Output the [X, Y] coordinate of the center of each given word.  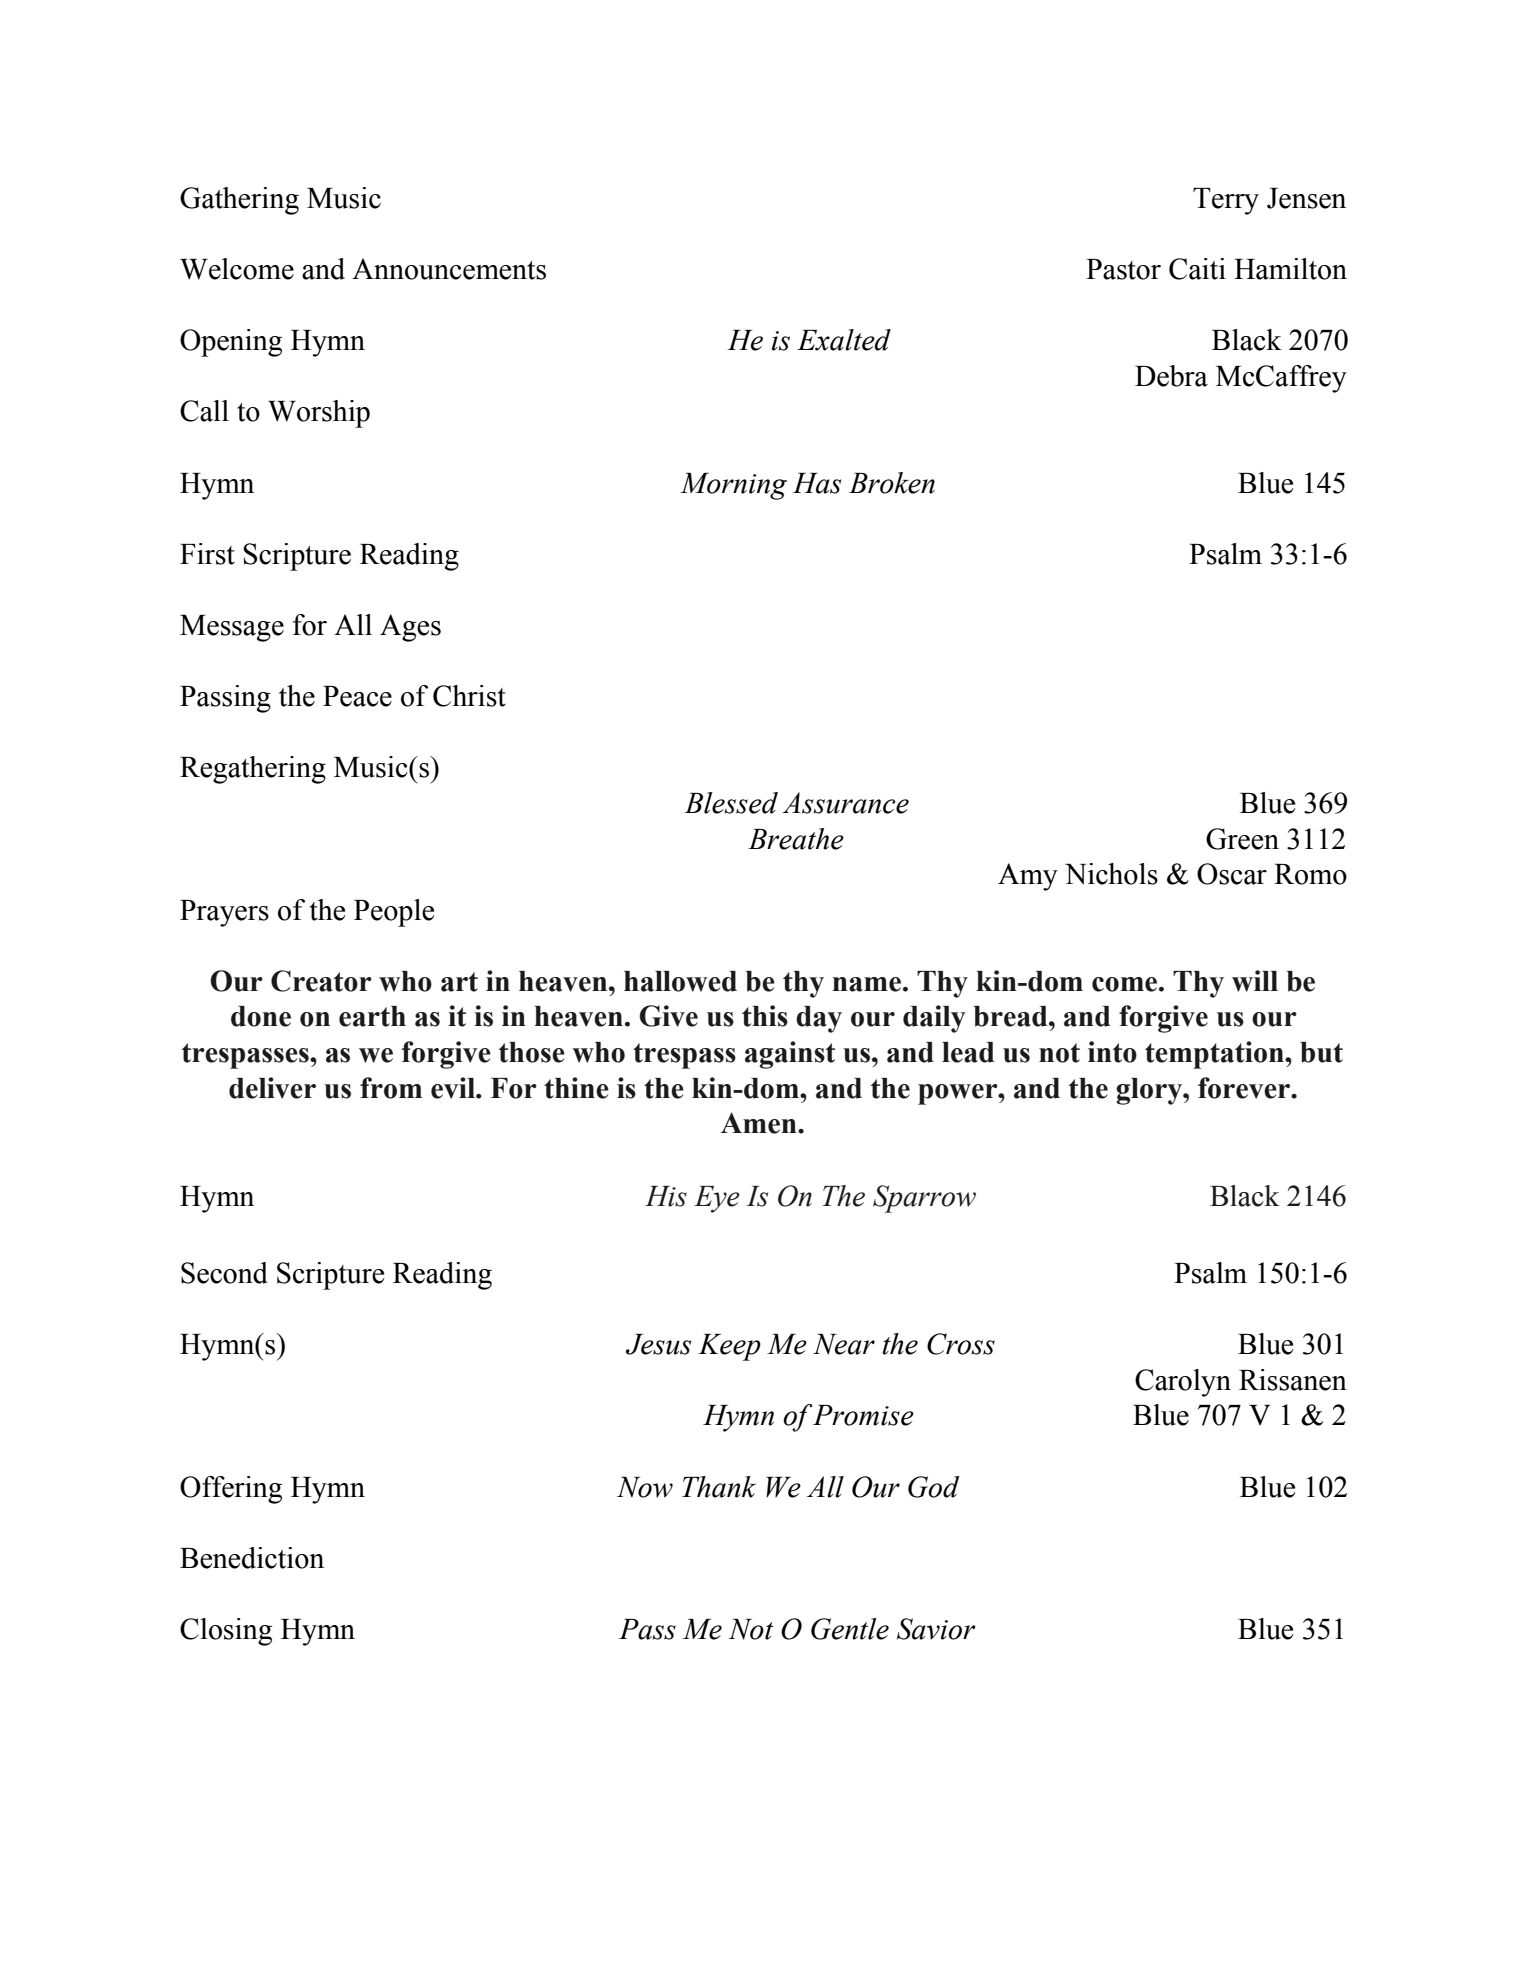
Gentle [850, 1629]
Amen [760, 1123]
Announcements [449, 269]
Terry [1226, 201]
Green [1242, 839]
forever [1245, 1088]
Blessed [731, 803]
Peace [357, 696]
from [391, 1088]
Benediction [252, 1558]
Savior [936, 1629]
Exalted [844, 340]
